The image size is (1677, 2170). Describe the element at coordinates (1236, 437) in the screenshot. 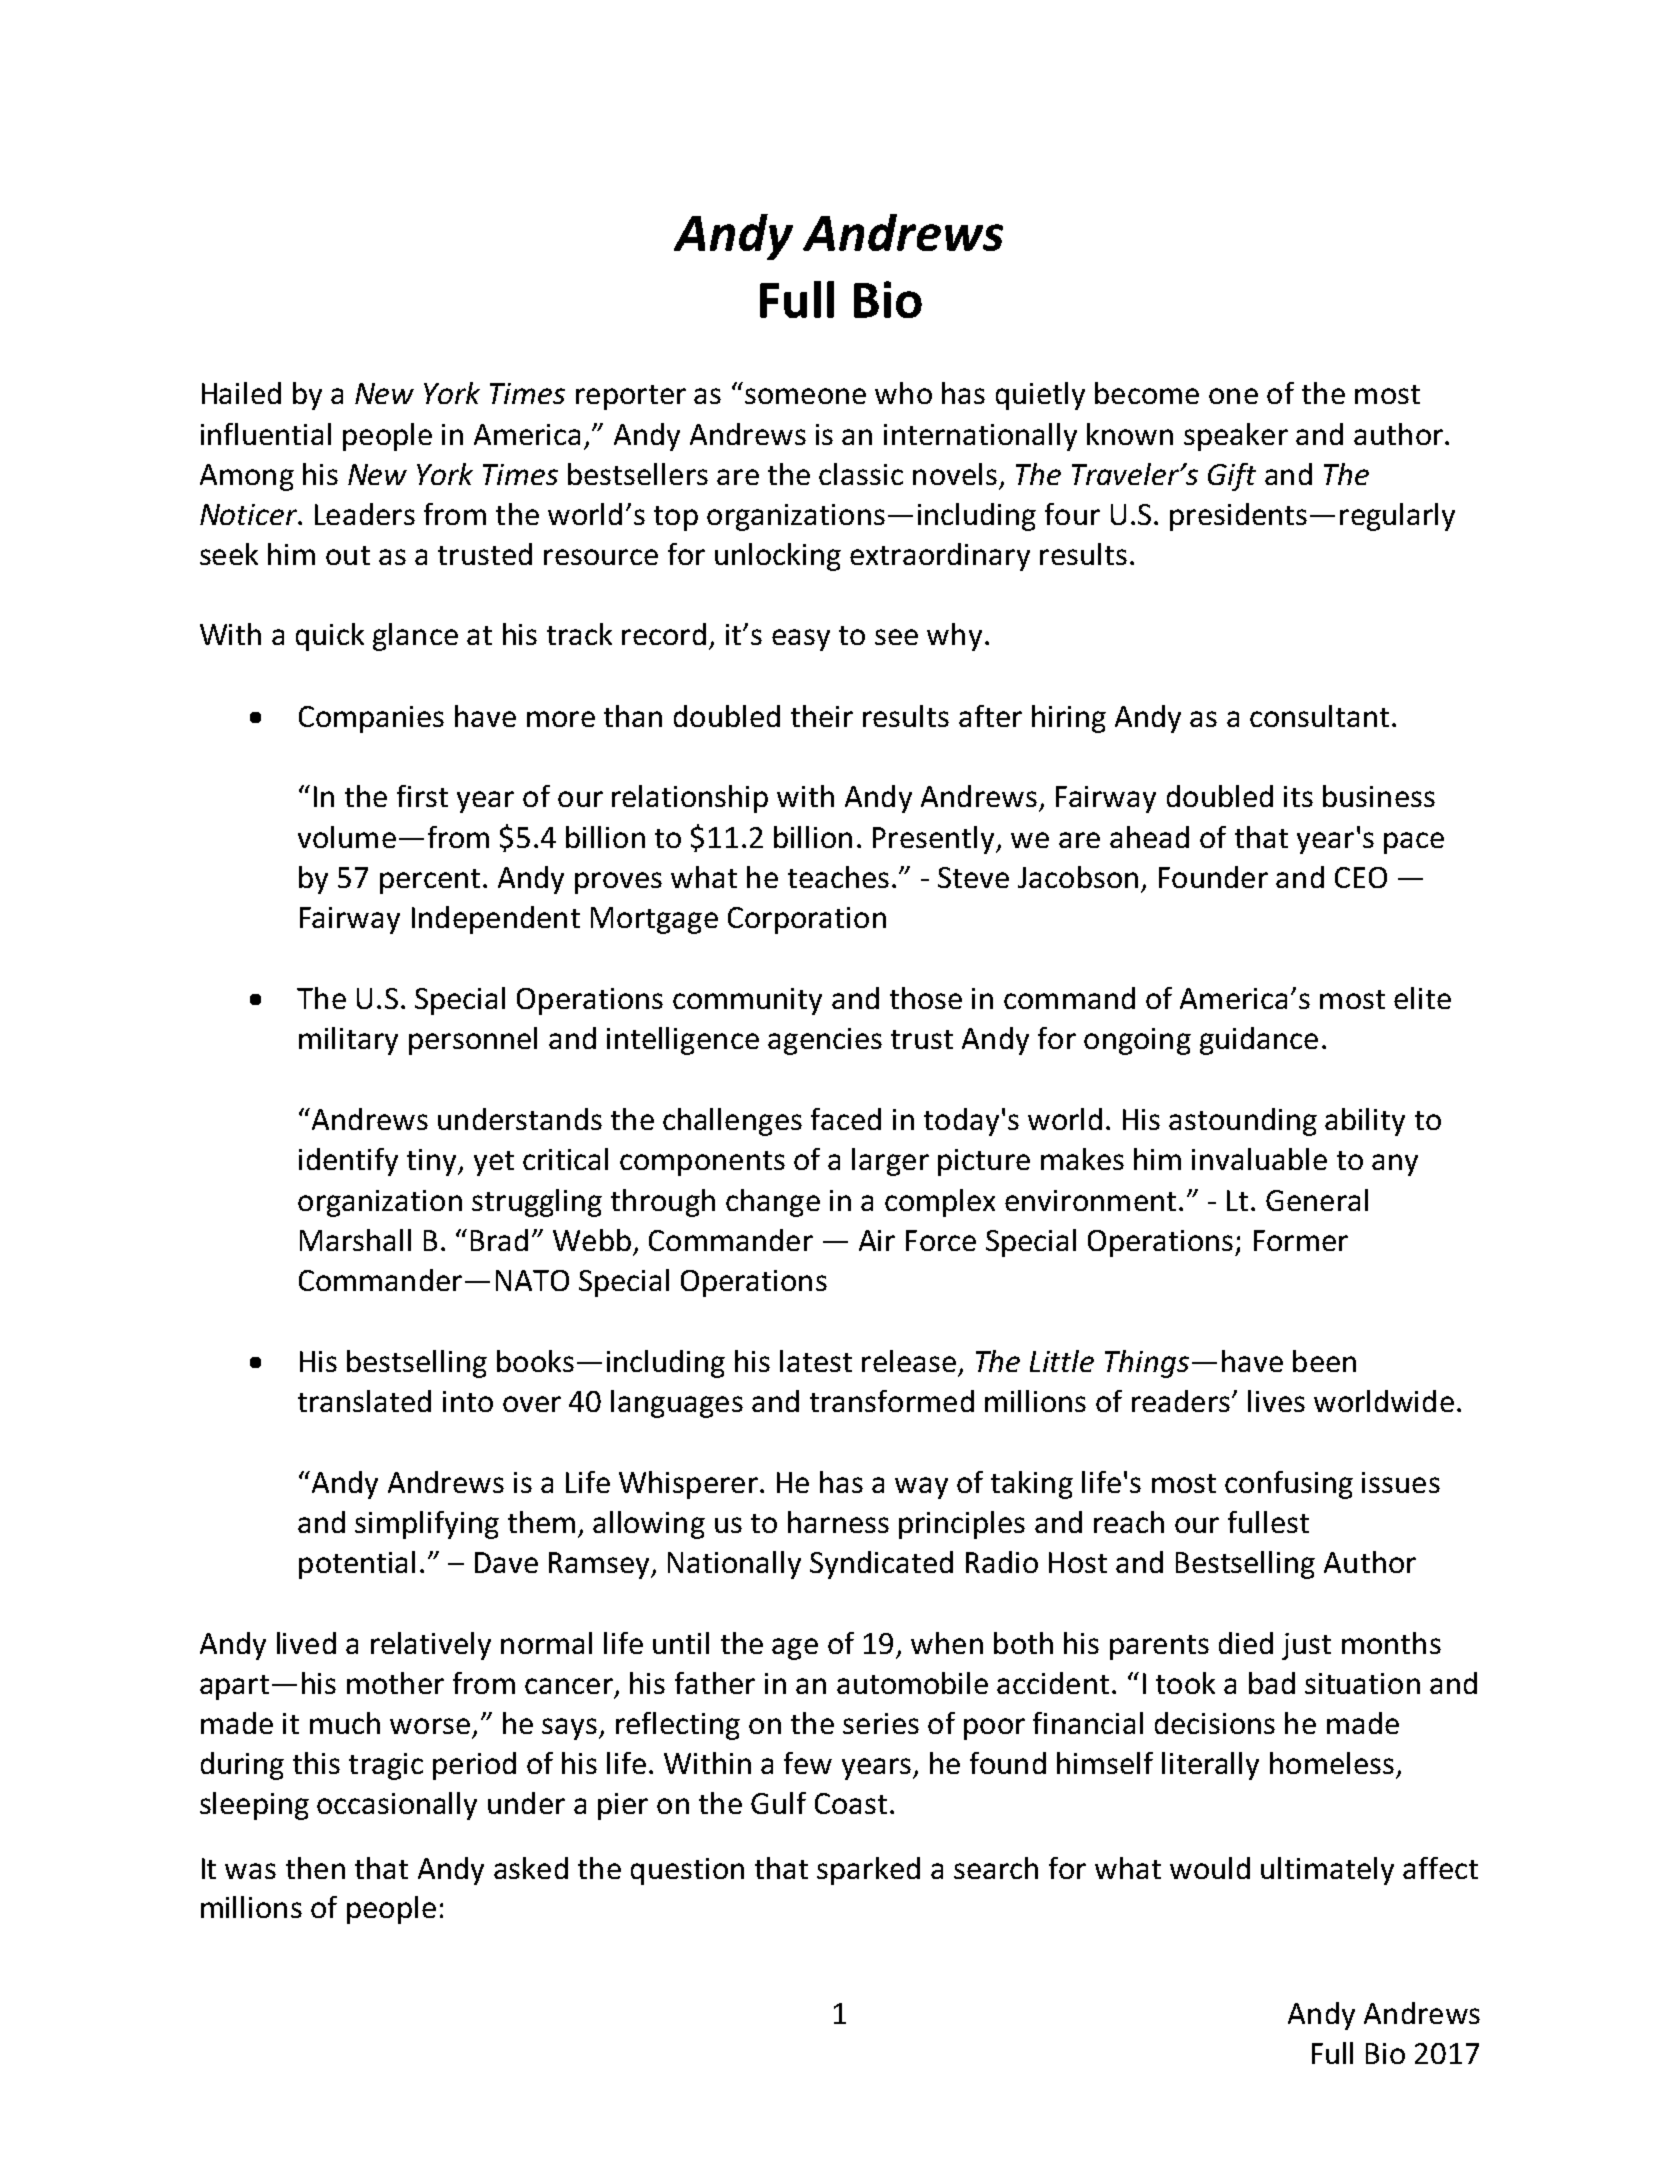

I see `speaker` at that location.
